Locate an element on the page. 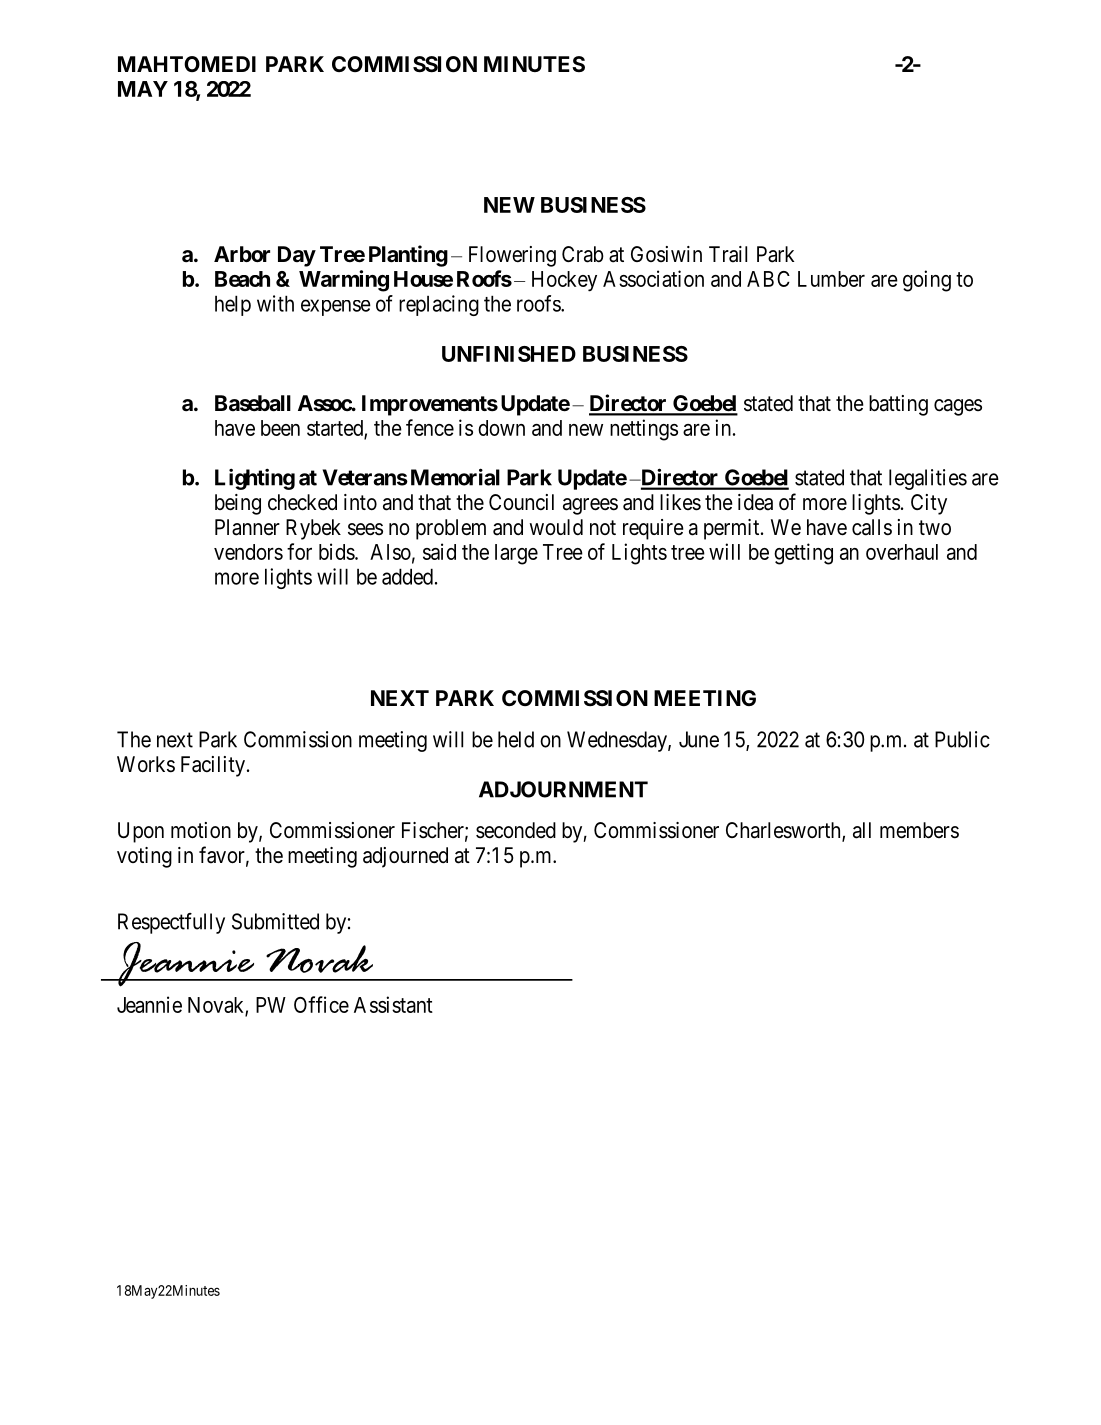 This image has width=1101, height=1425. held is located at coordinates (516, 739).
